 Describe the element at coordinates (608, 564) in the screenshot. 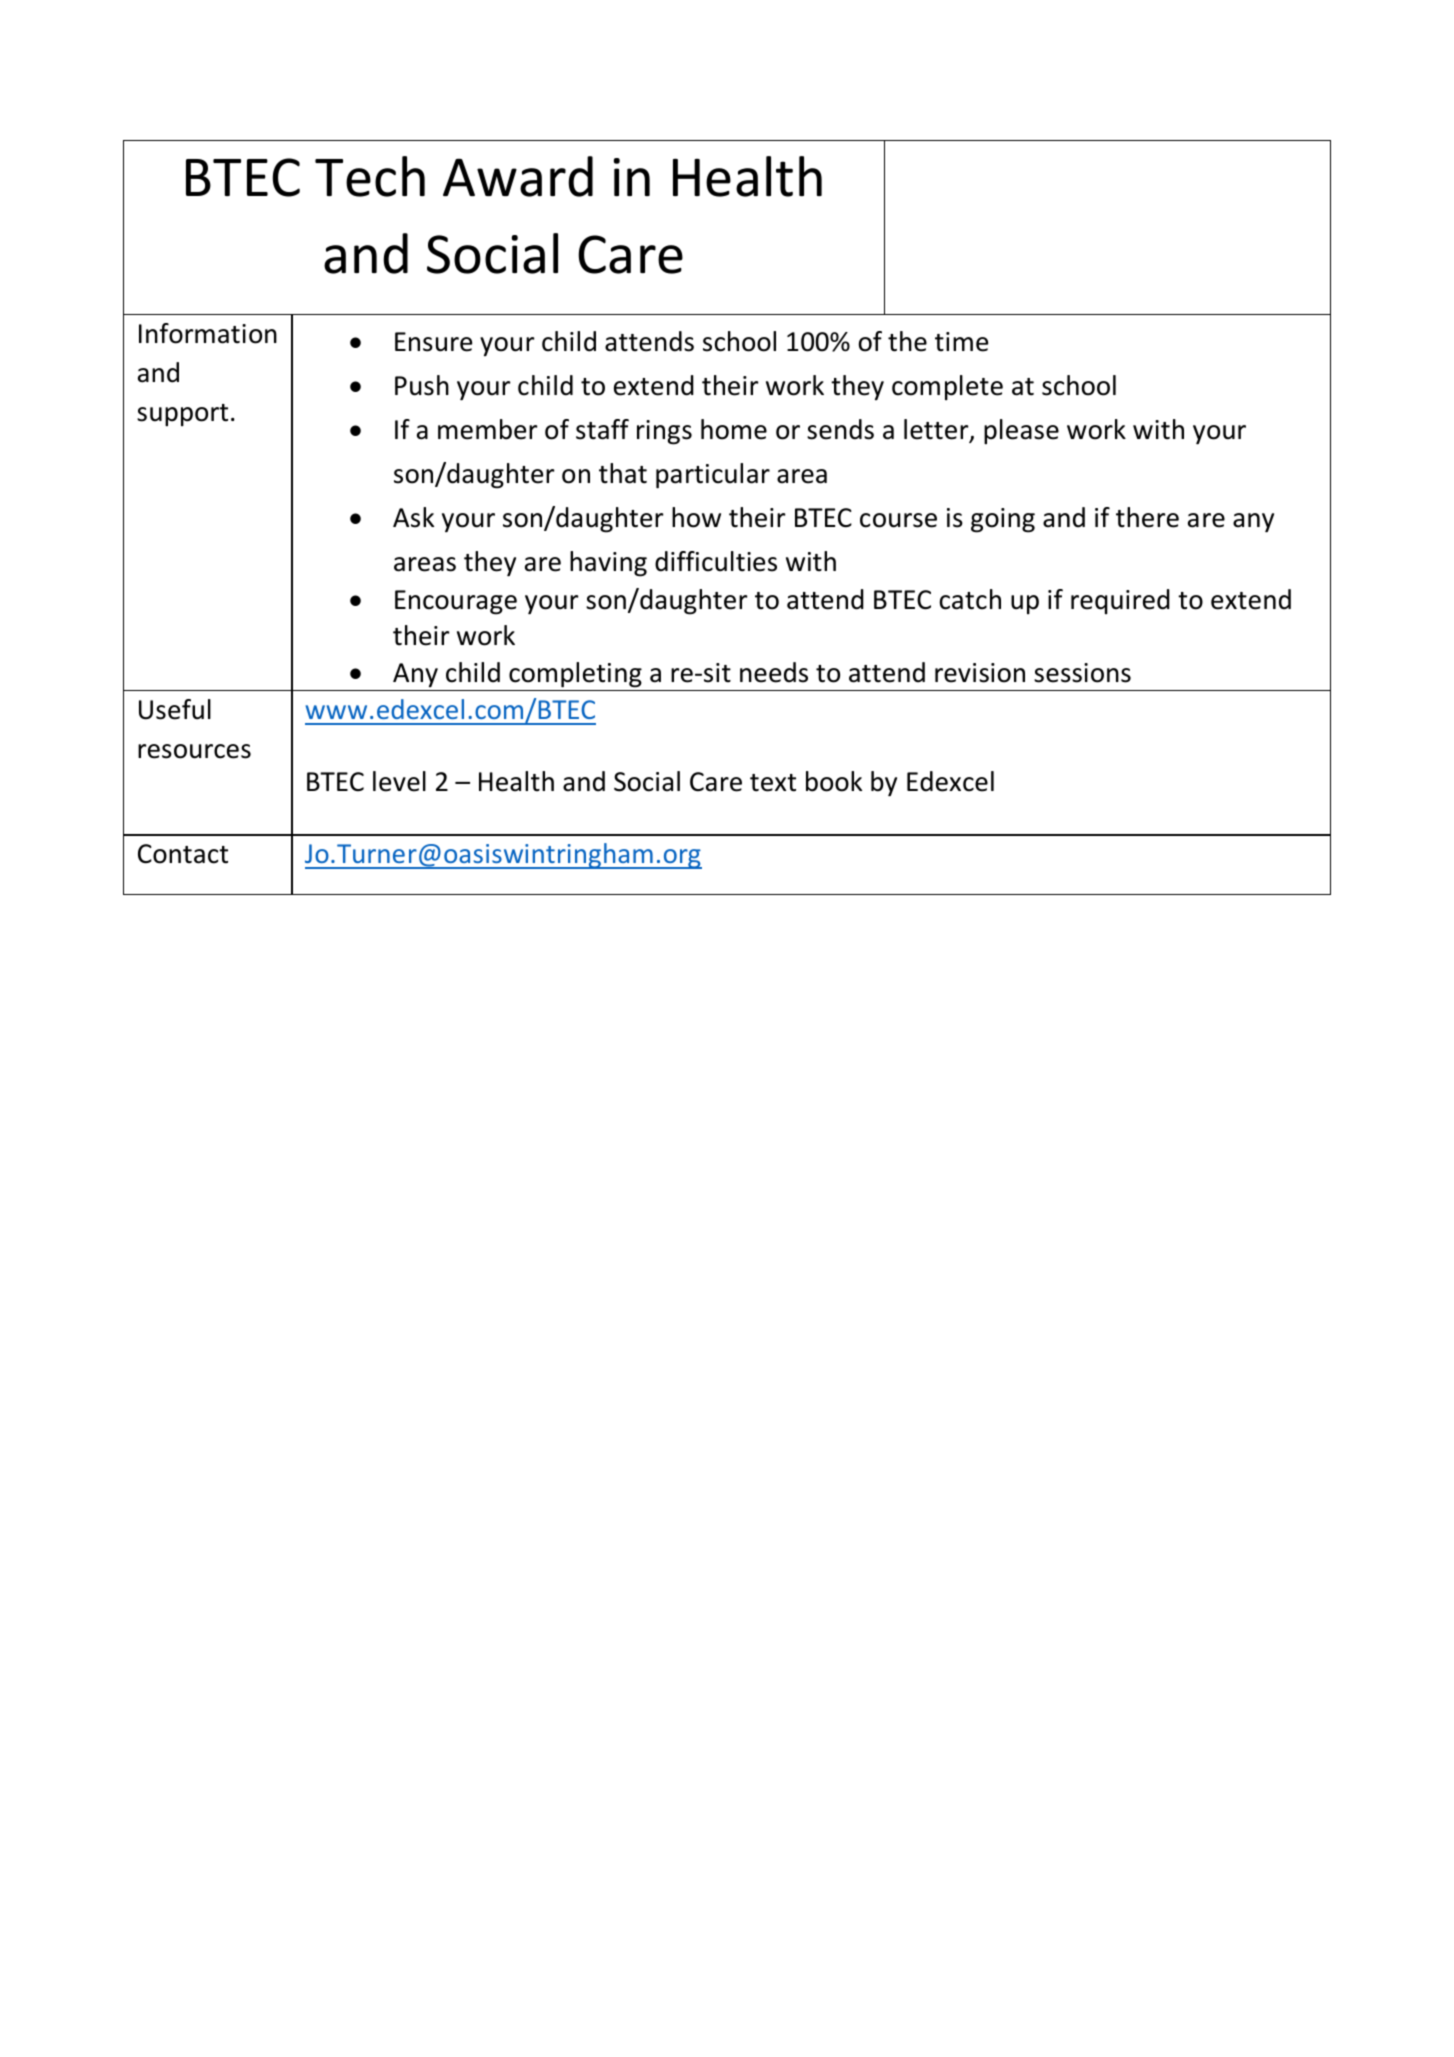

I see `having` at that location.
